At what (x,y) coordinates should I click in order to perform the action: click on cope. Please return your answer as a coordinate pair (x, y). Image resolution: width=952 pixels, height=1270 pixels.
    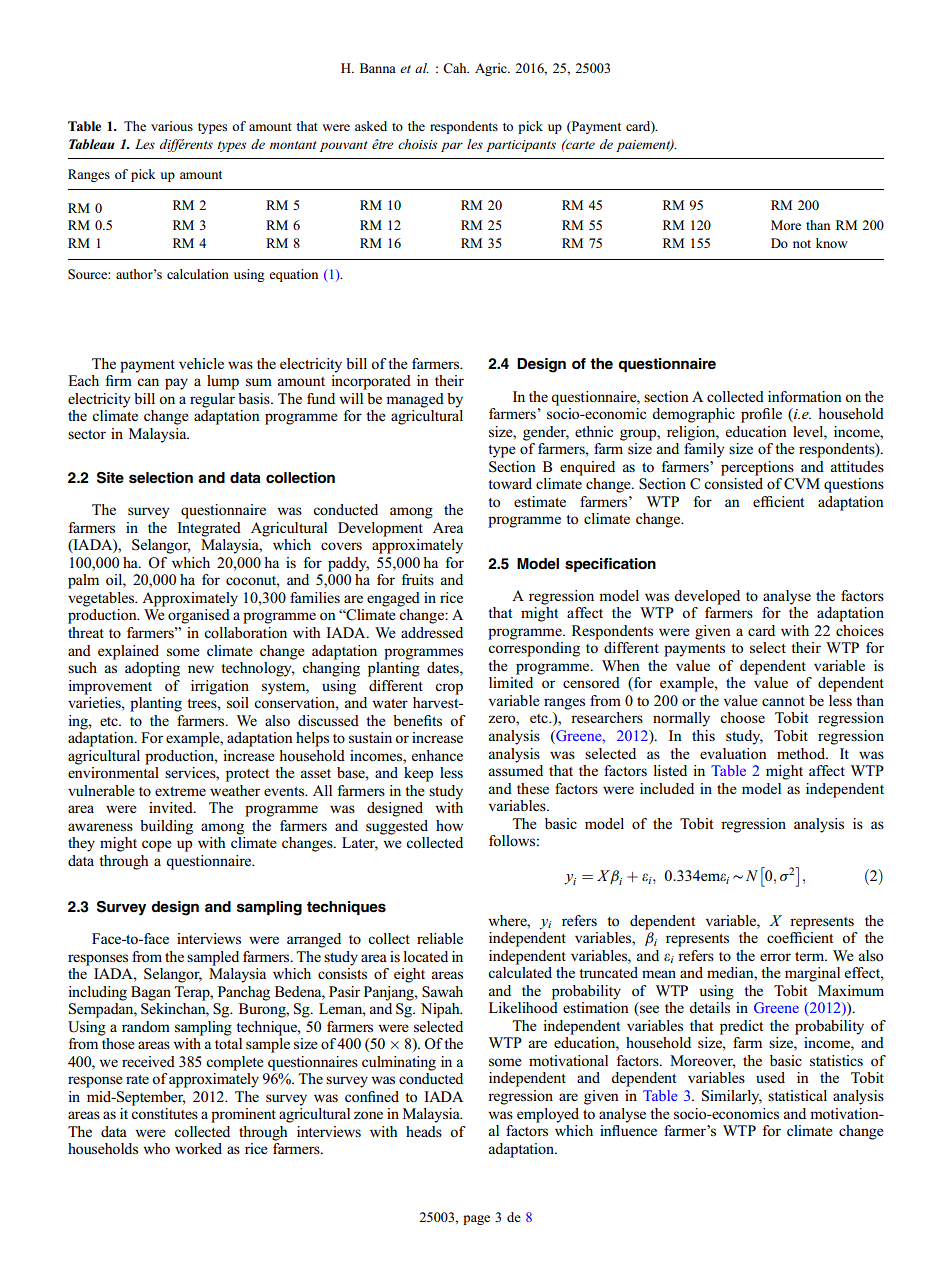
    Looking at the image, I should click on (157, 846).
